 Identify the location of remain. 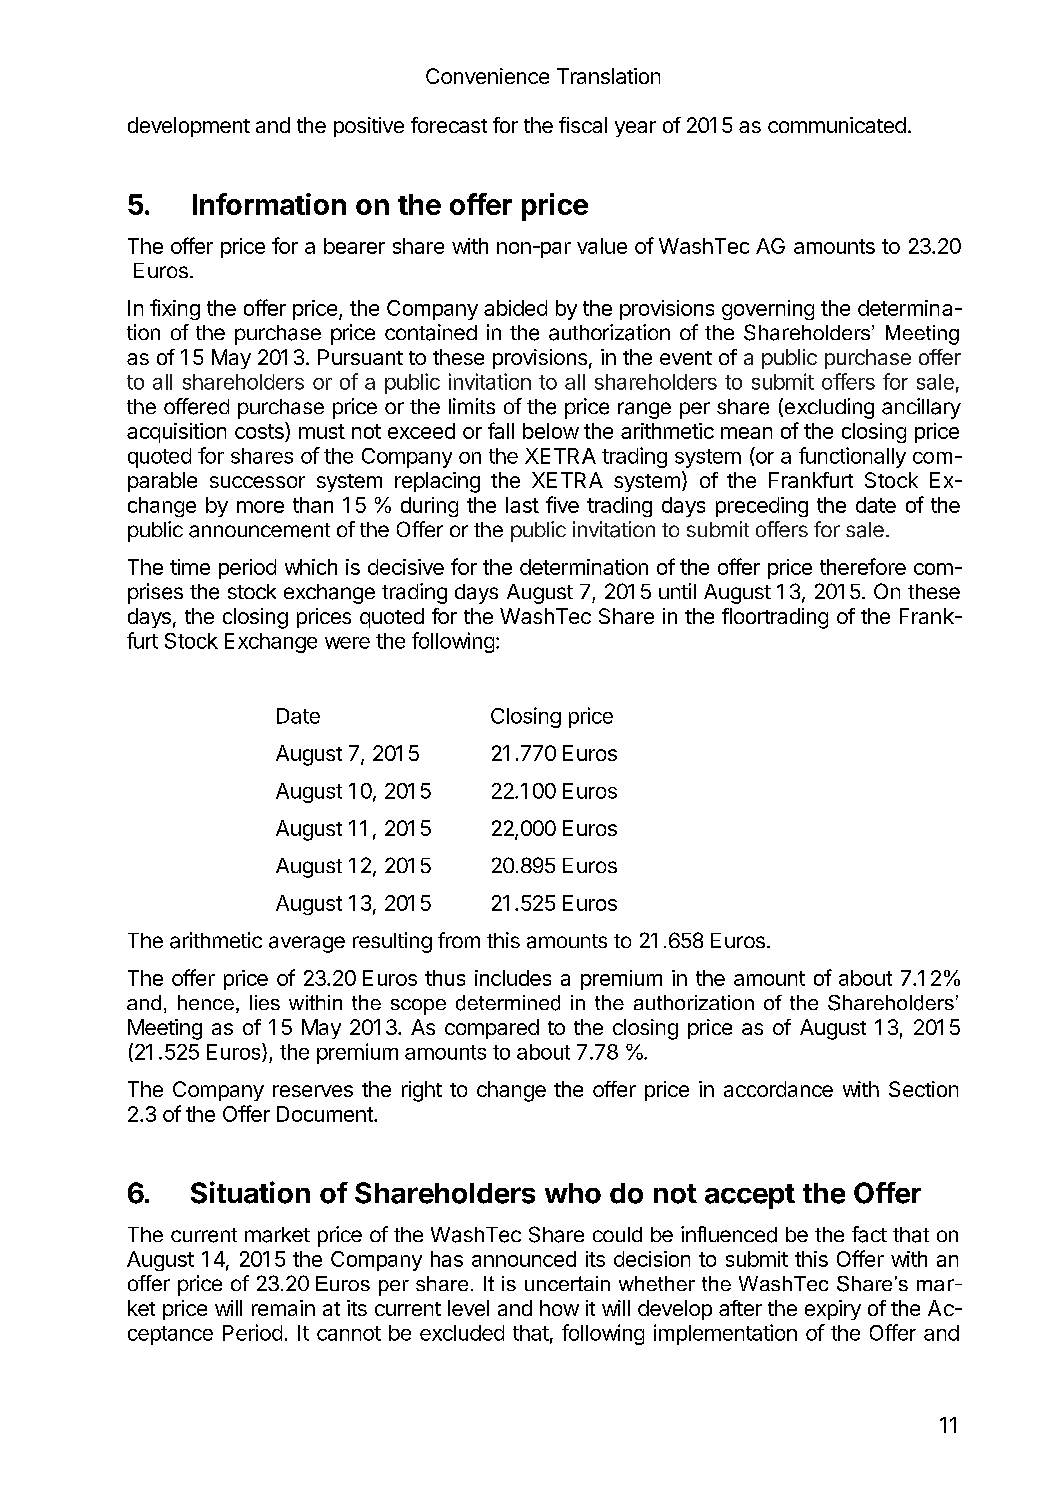
(283, 1308).
